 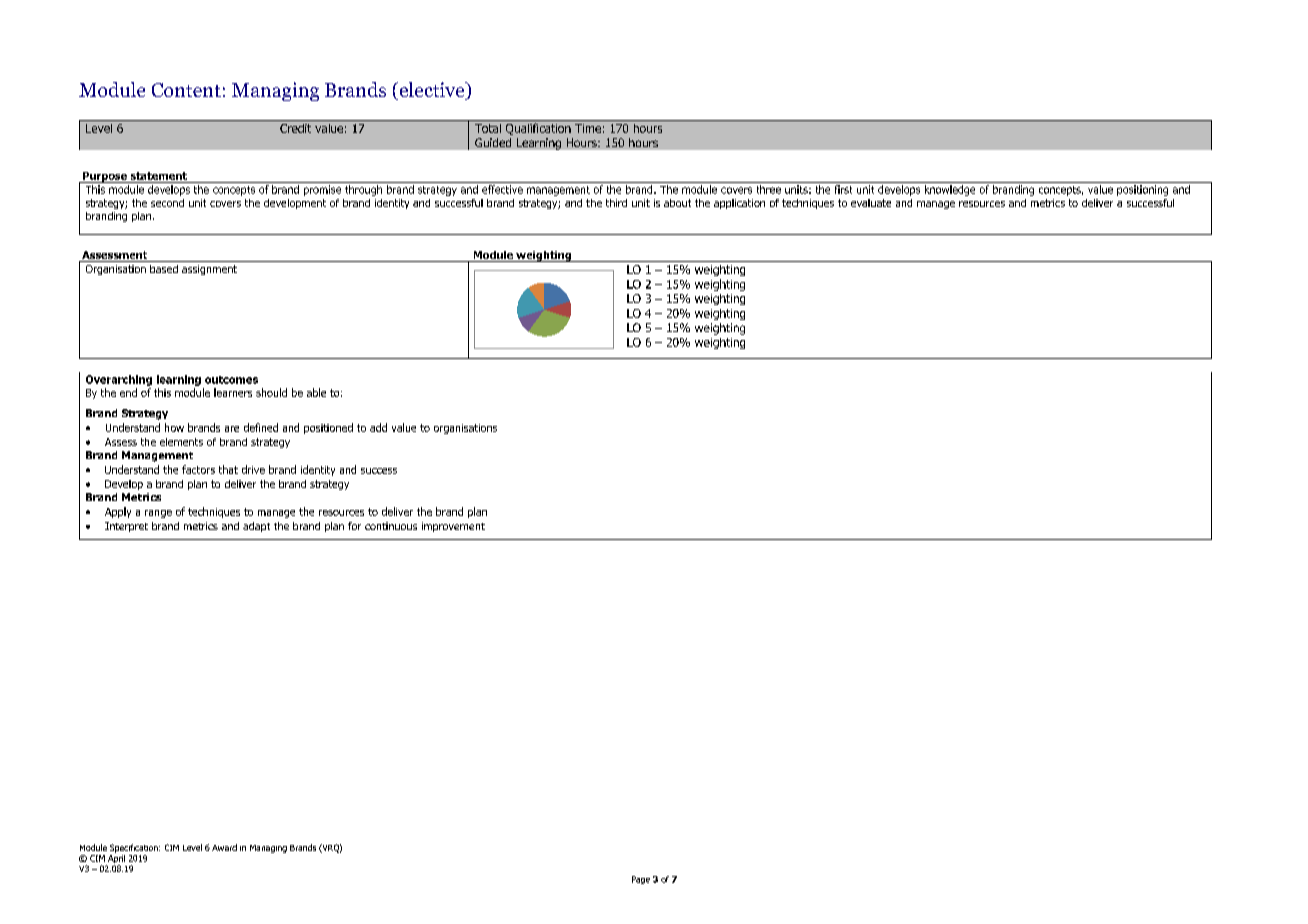 What do you see at coordinates (391, 526) in the screenshot?
I see `continuous` at bounding box center [391, 526].
